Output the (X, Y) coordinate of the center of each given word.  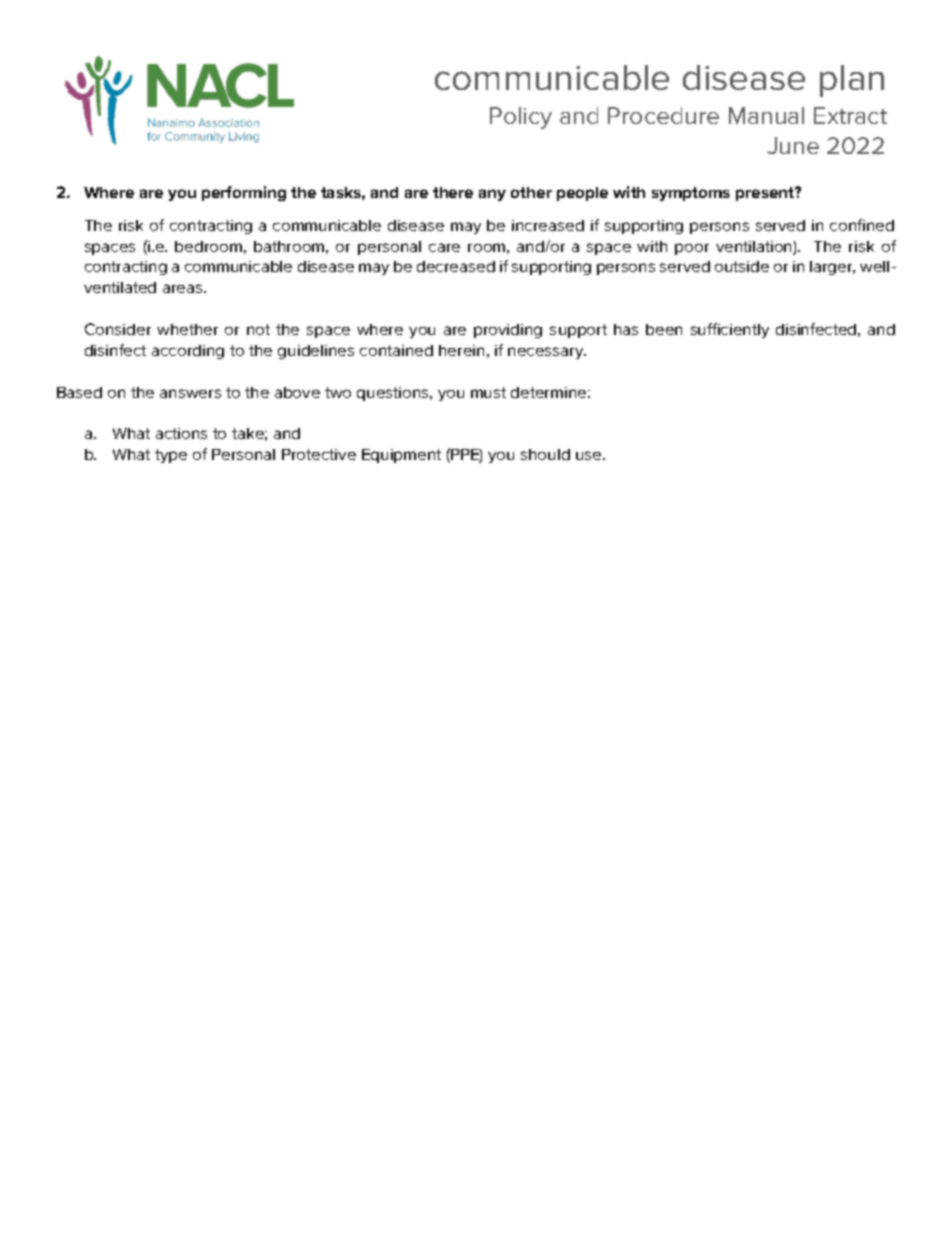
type (171, 456)
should (545, 454)
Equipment (401, 456)
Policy (521, 118)
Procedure (663, 115)
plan (852, 81)
